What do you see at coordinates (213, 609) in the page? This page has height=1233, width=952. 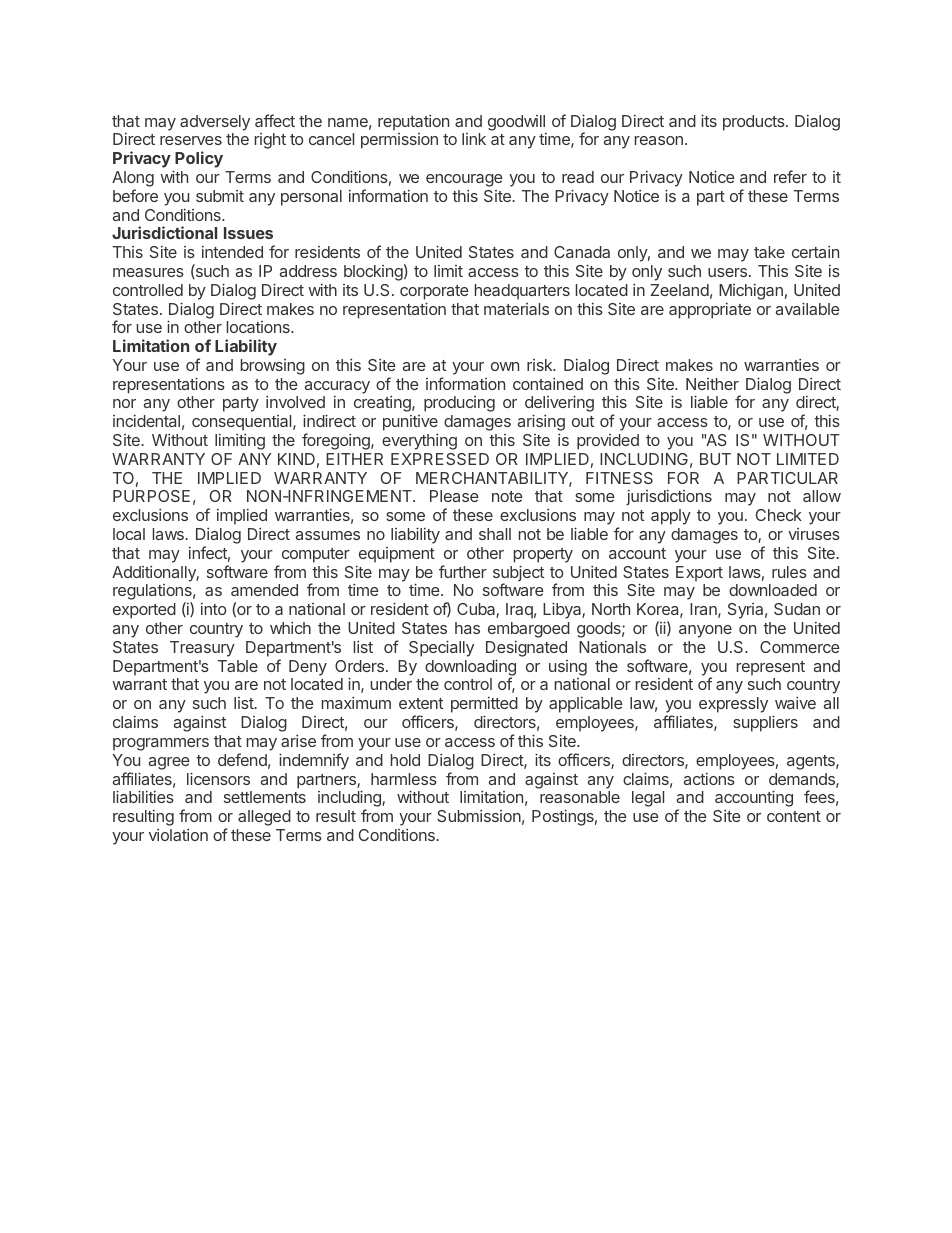 I see `into` at bounding box center [213, 609].
